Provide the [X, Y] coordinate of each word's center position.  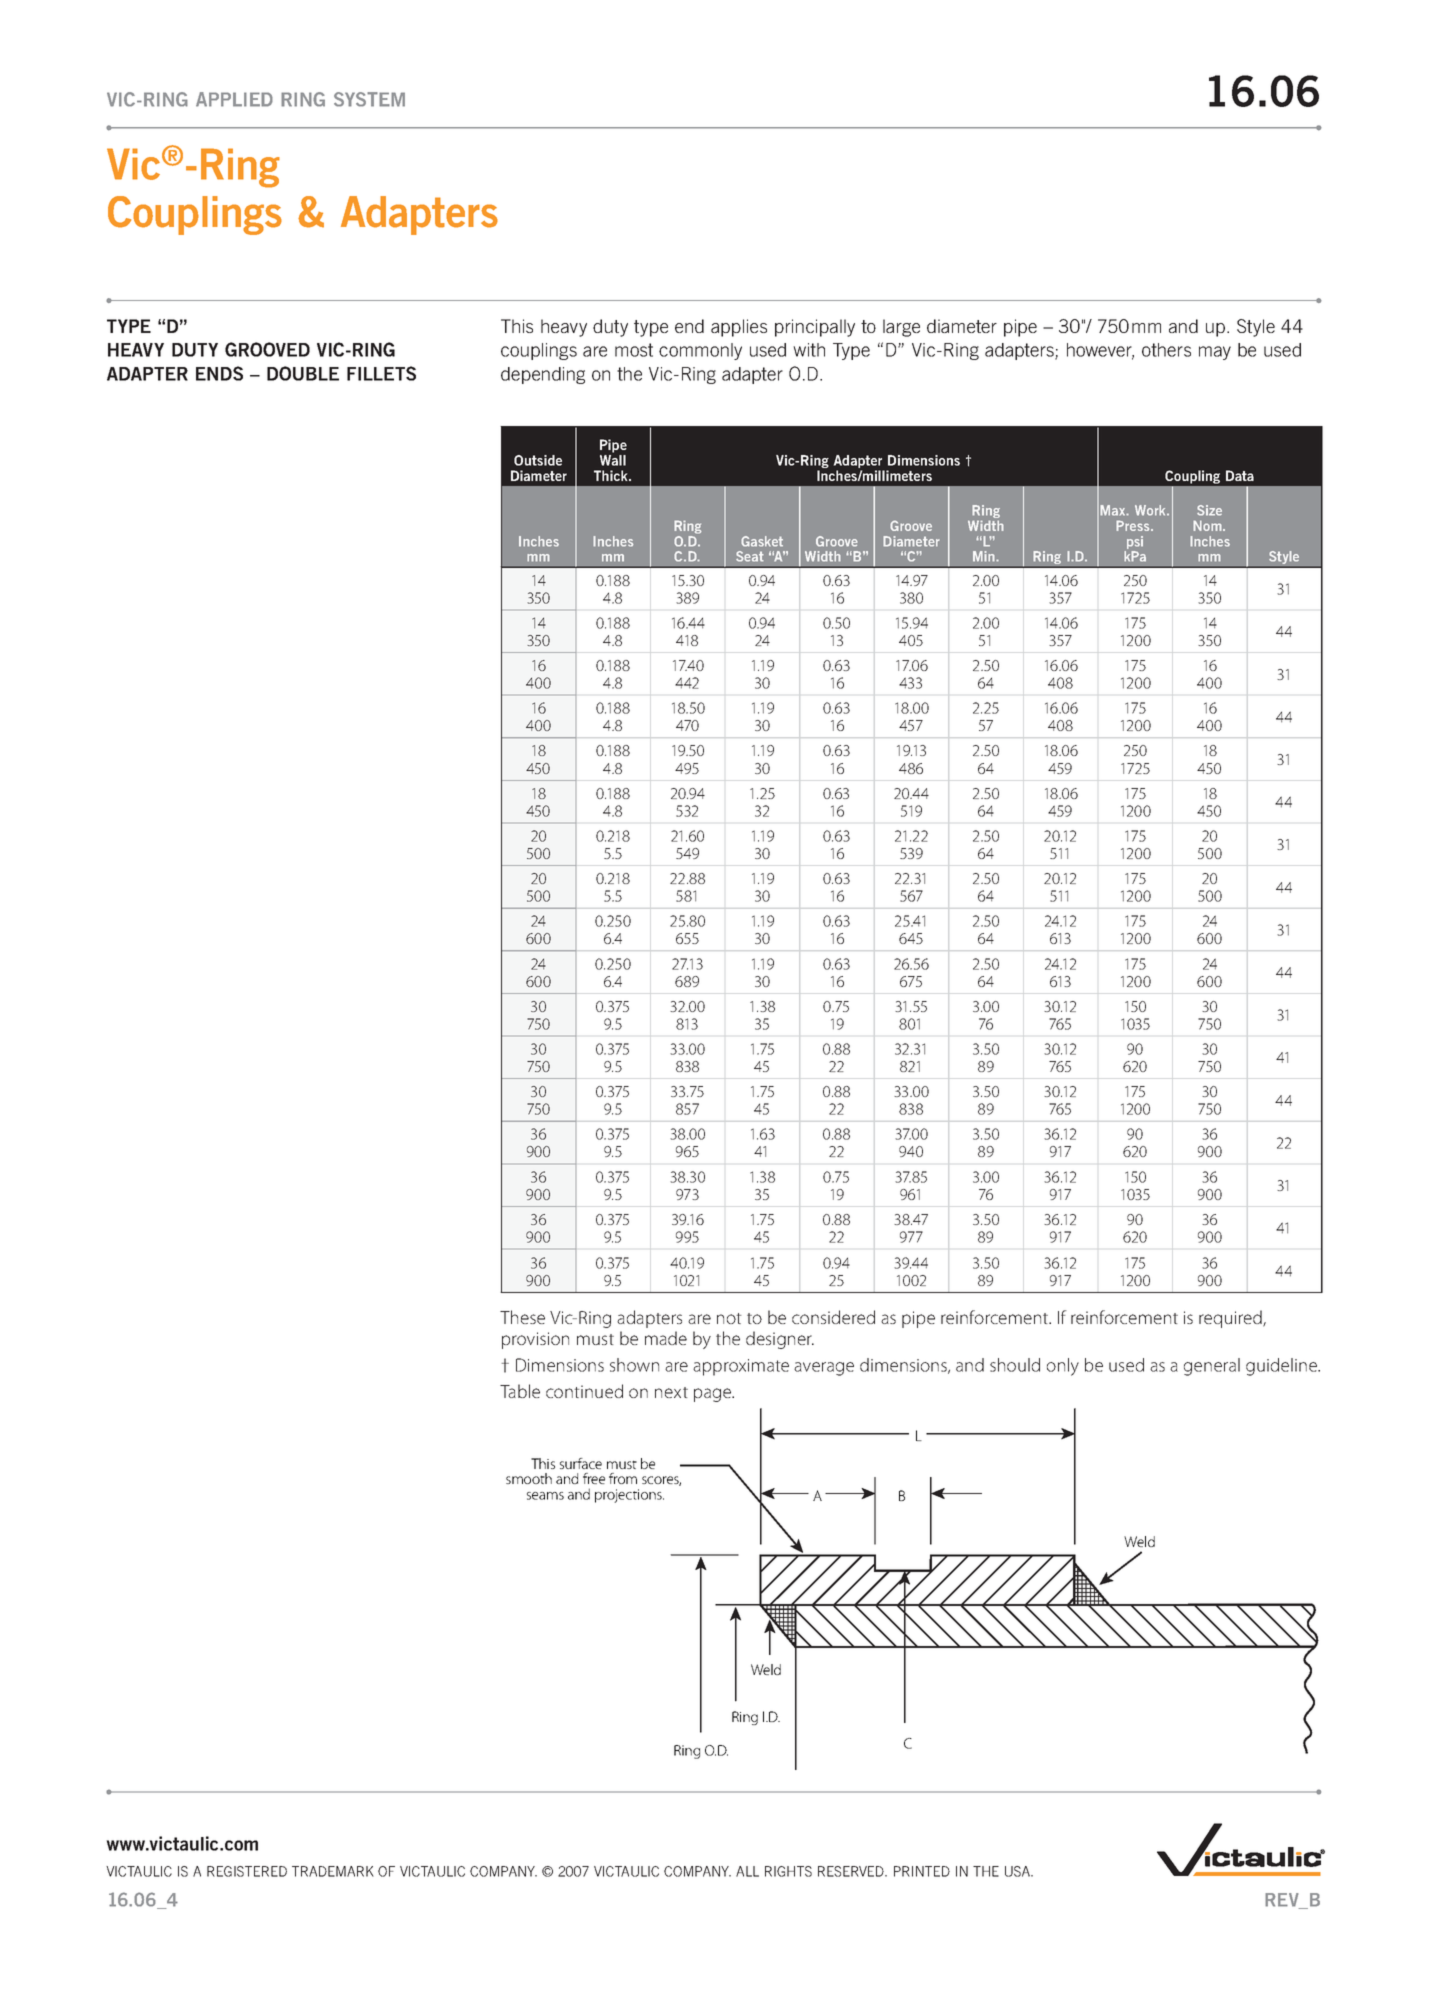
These [522, 1317]
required [1231, 1319]
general [1212, 1367]
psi [1134, 544]
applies [739, 328]
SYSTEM [369, 99]
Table [520, 1391]
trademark [333, 1871]
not [729, 1318]
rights [788, 1871]
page [714, 1395]
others [1166, 350]
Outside [538, 460]
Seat [750, 556]
